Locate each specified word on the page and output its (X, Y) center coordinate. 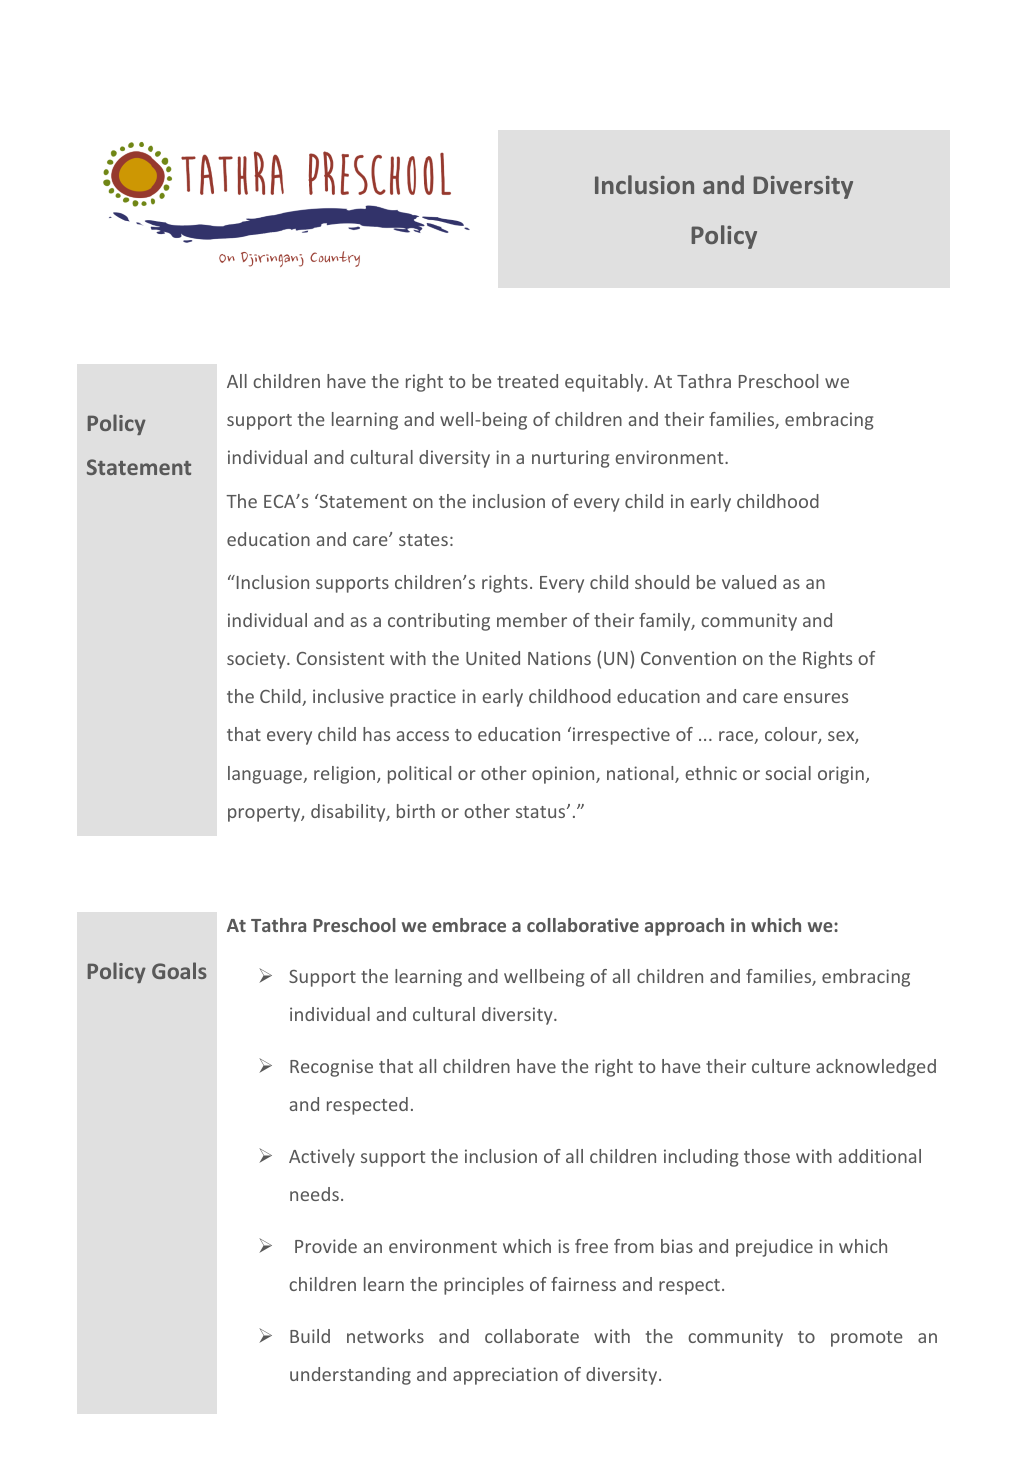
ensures (816, 698)
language (266, 775)
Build (310, 1336)
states (423, 540)
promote (867, 1339)
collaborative (583, 925)
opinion (564, 775)
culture (781, 1066)
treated (527, 381)
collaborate (532, 1336)
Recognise (331, 1068)
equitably (605, 383)
